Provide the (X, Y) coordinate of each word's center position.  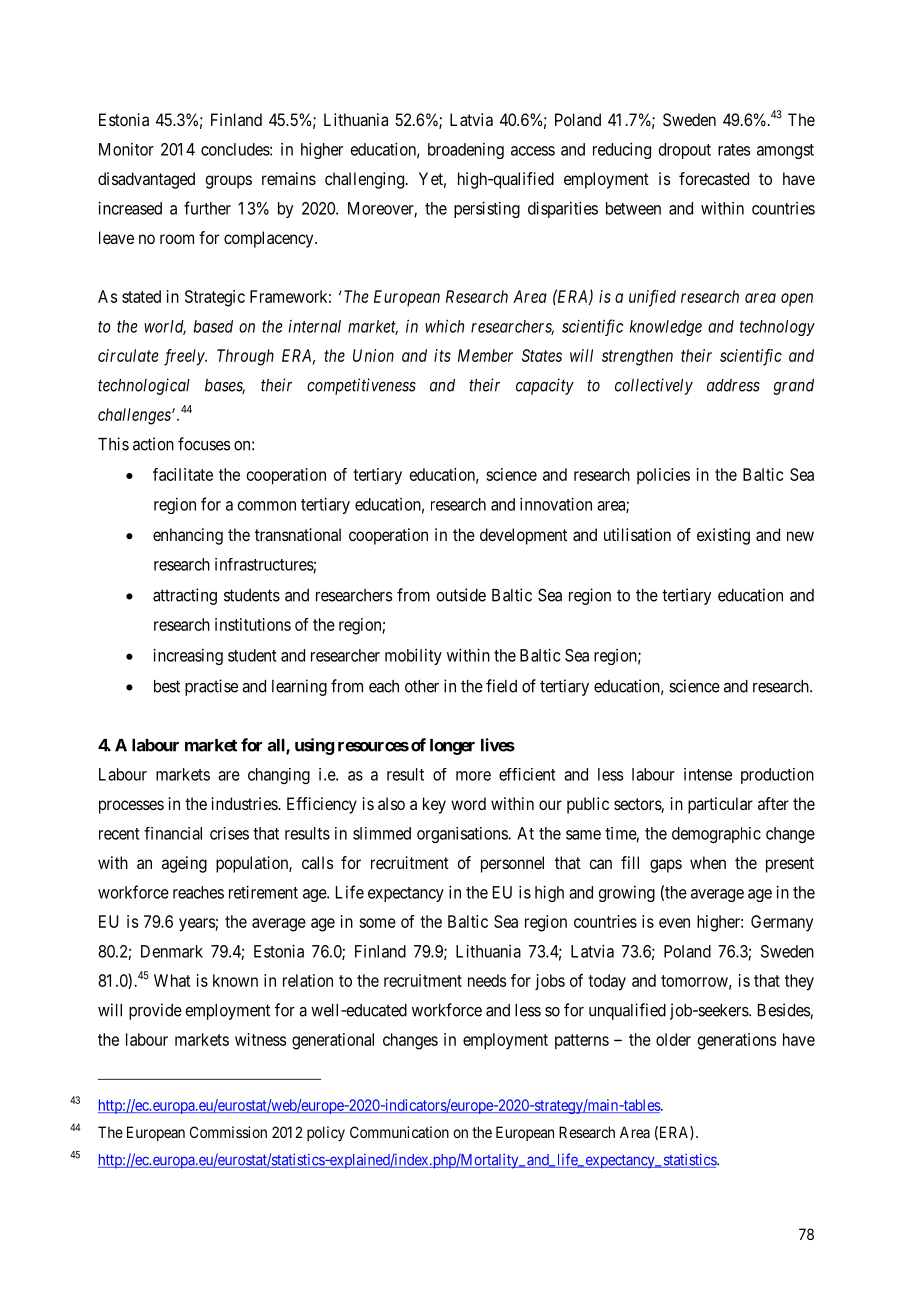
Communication (399, 1132)
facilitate (183, 474)
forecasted (714, 178)
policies (663, 476)
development (523, 536)
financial (173, 833)
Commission (228, 1132)
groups (228, 182)
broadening (466, 151)
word (468, 803)
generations (737, 1041)
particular (720, 805)
